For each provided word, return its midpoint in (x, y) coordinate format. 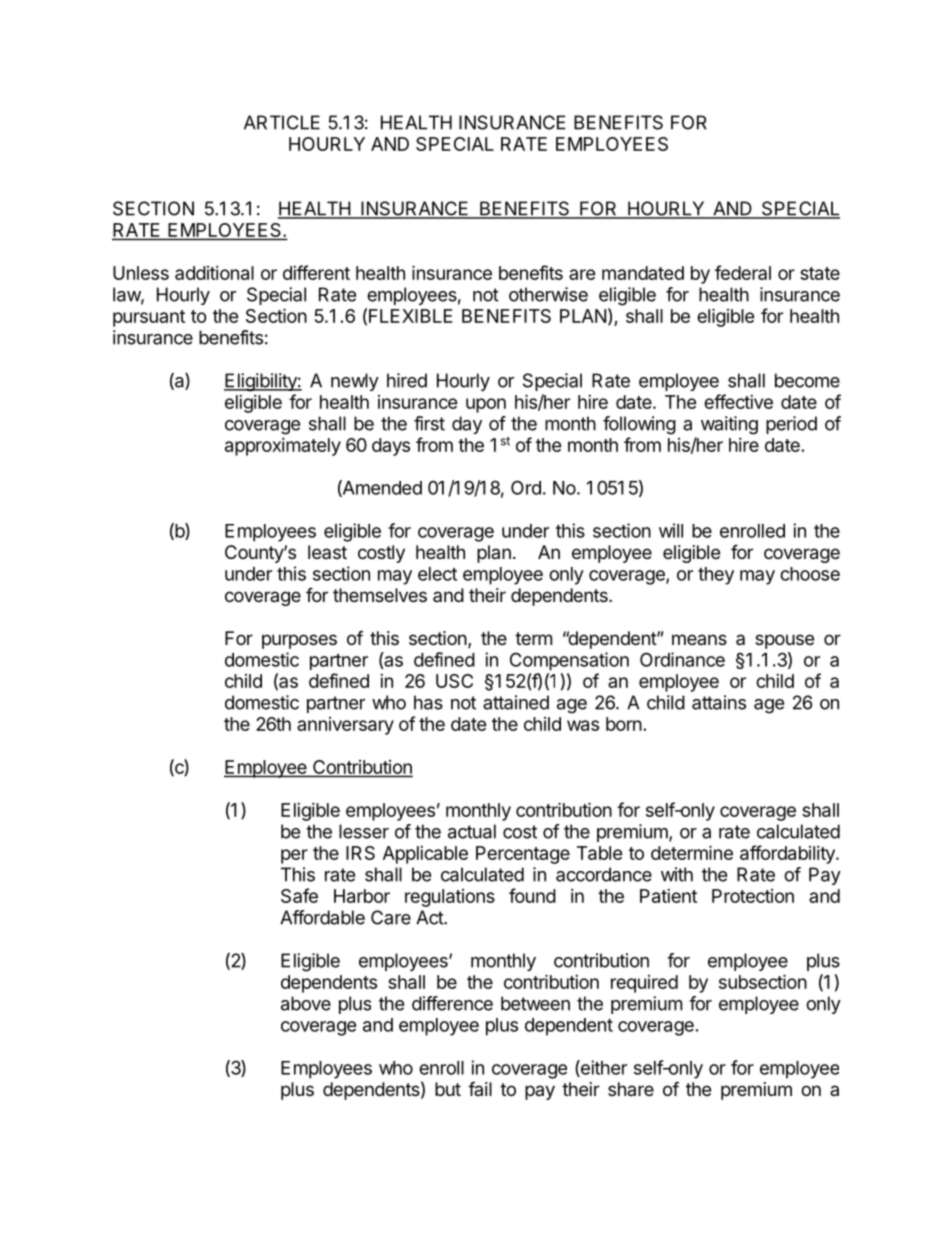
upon (486, 405)
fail (480, 1088)
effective (738, 401)
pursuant (149, 318)
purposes (299, 641)
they (716, 576)
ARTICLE (282, 122)
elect (437, 574)
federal (743, 272)
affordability (788, 854)
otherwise (548, 294)
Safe (299, 895)
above (306, 1003)
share (631, 1089)
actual (472, 831)
